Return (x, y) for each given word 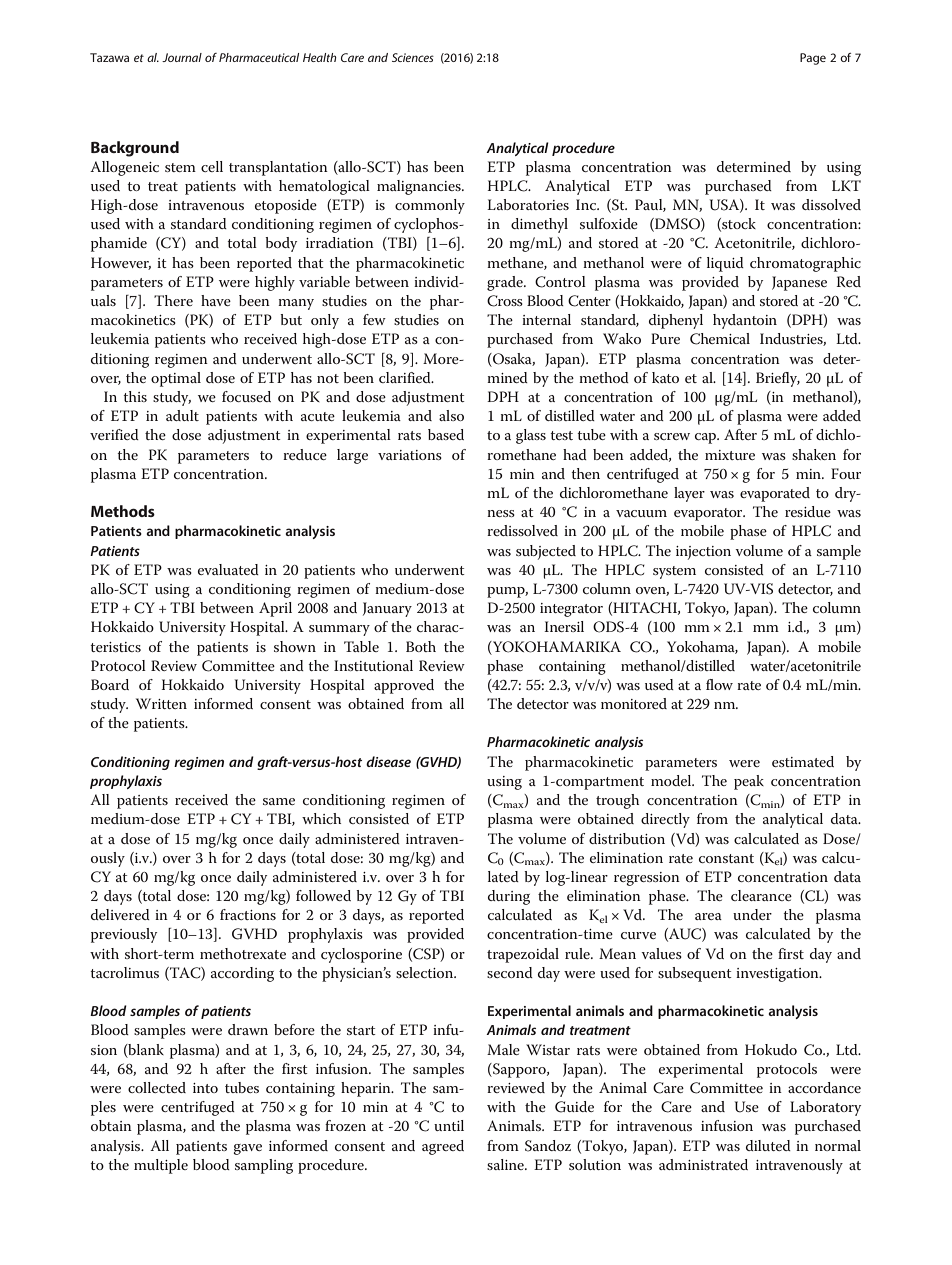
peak (749, 782)
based (446, 434)
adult (182, 415)
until (449, 1125)
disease (388, 761)
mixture (730, 455)
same (279, 801)
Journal (182, 57)
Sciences (413, 57)
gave (247, 1149)
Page (813, 59)
